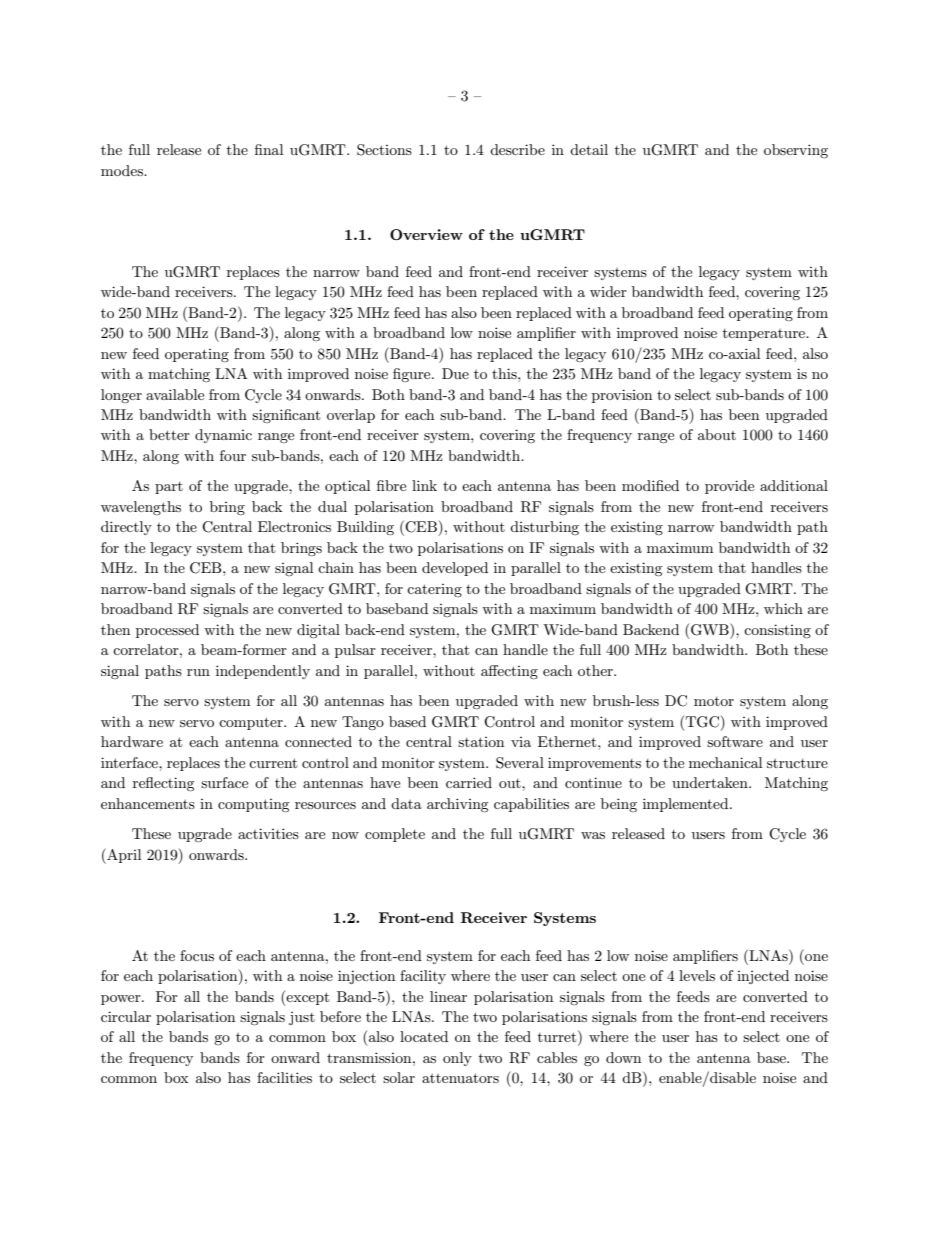 Image resolution: width=952 pixels, height=1233 pixels. What do you see at coordinates (725, 762) in the screenshot?
I see `mechanical` at bounding box center [725, 762].
